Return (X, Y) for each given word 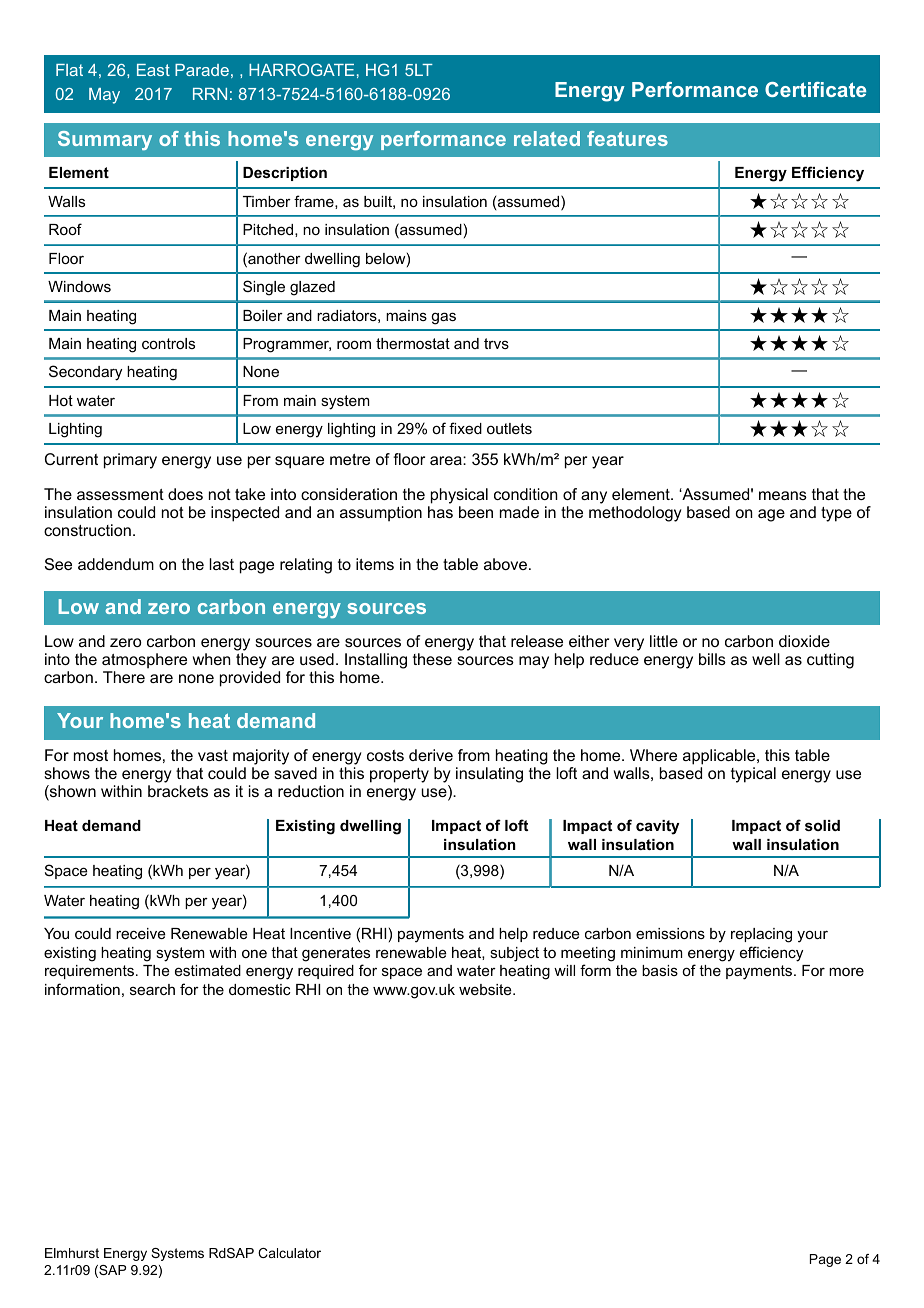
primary (130, 461)
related (547, 138)
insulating (489, 775)
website (486, 989)
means (783, 495)
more (846, 971)
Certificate (815, 89)
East (153, 70)
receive (141, 933)
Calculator (289, 1253)
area (447, 460)
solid (822, 825)
